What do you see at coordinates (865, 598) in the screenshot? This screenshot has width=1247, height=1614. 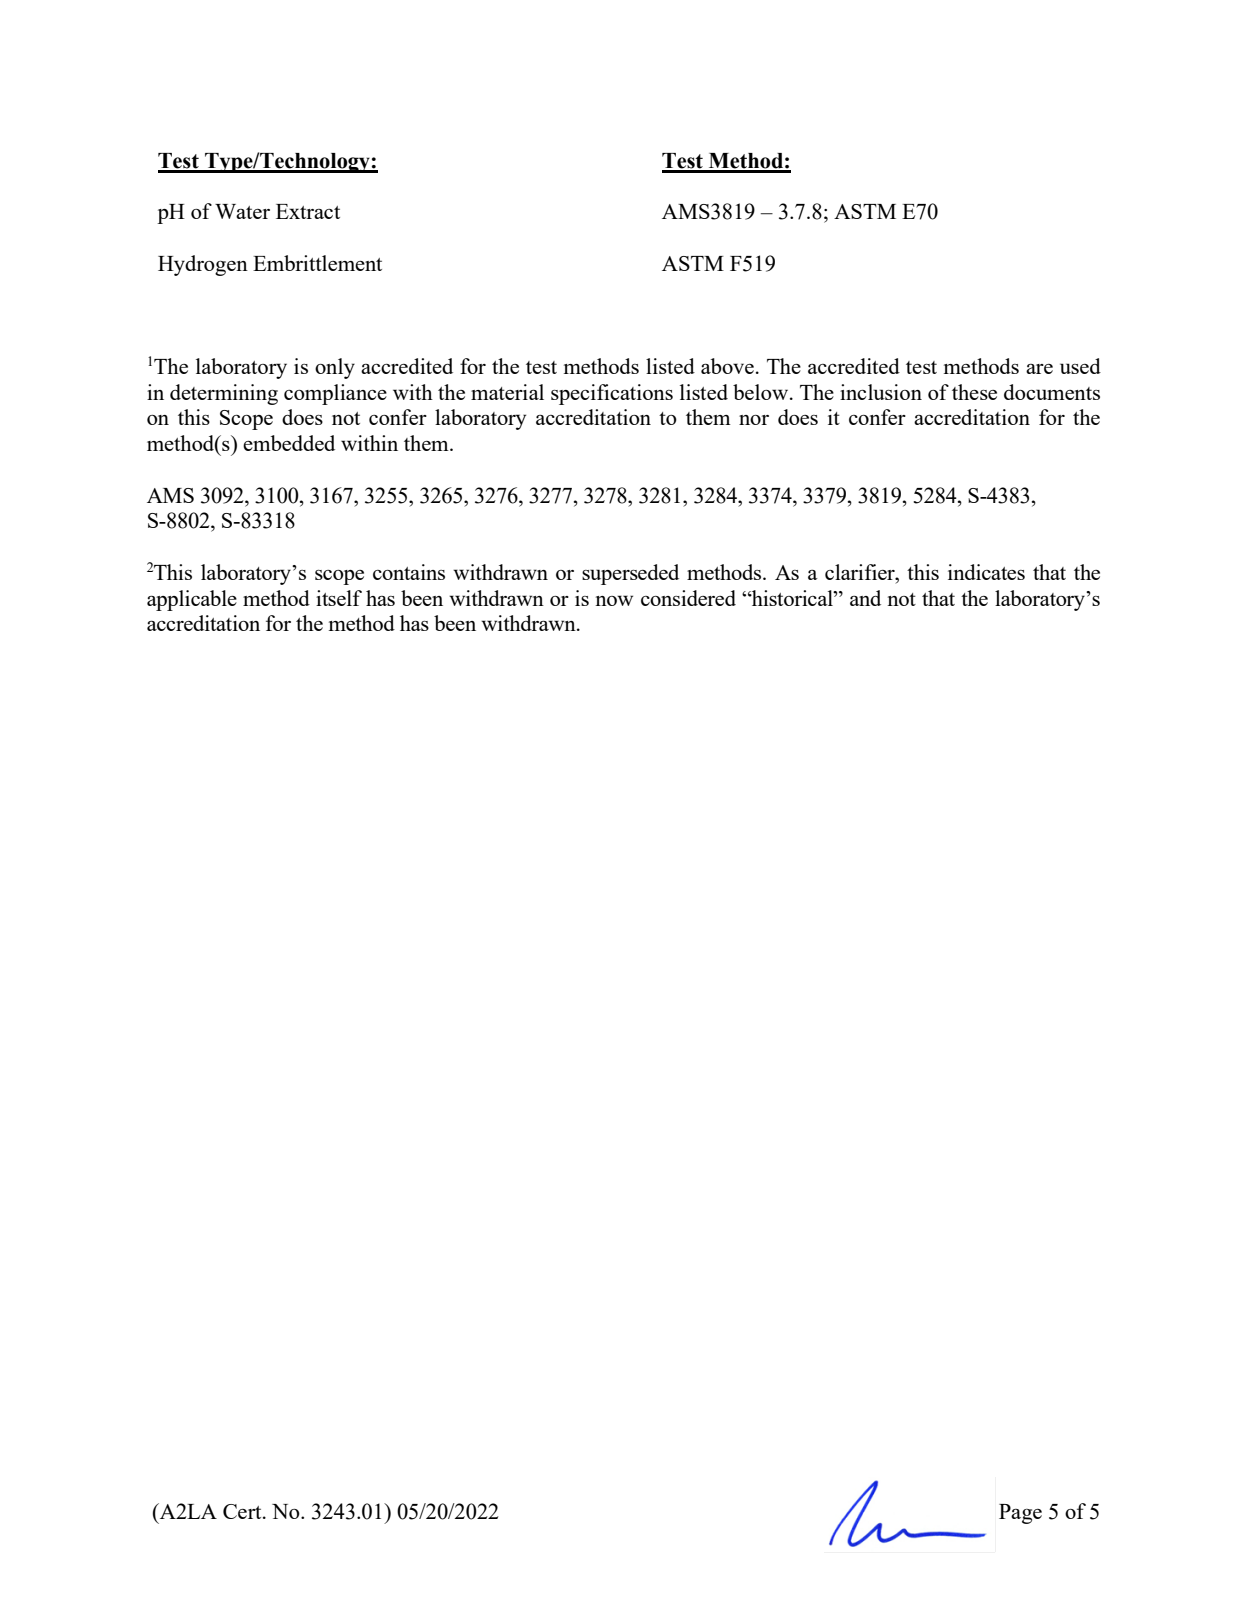 I see `and` at bounding box center [865, 598].
